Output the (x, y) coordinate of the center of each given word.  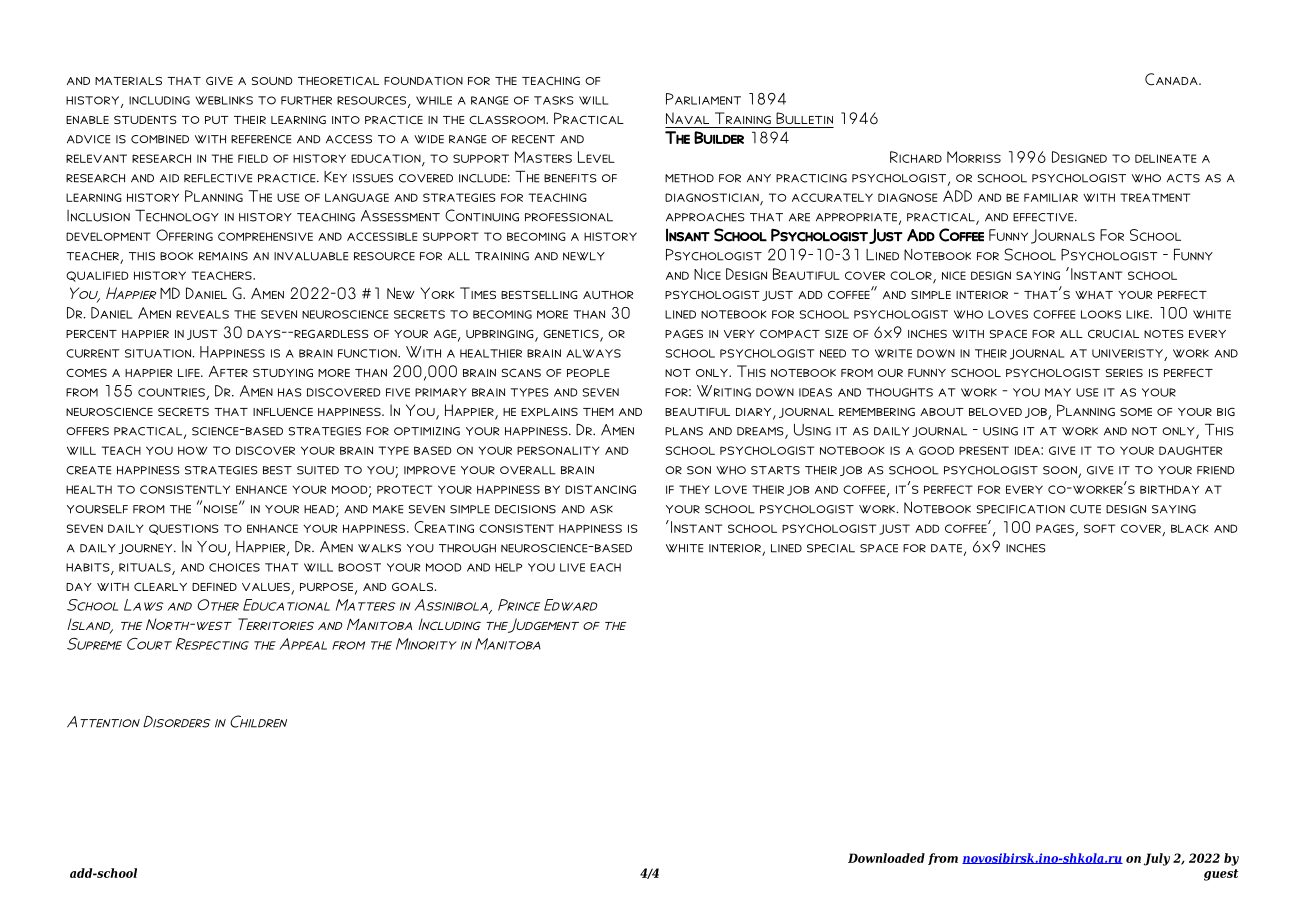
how (193, 450)
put (217, 120)
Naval (687, 118)
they (694, 489)
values (267, 588)
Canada (1172, 79)
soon (1060, 470)
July (1157, 859)
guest (1221, 875)
